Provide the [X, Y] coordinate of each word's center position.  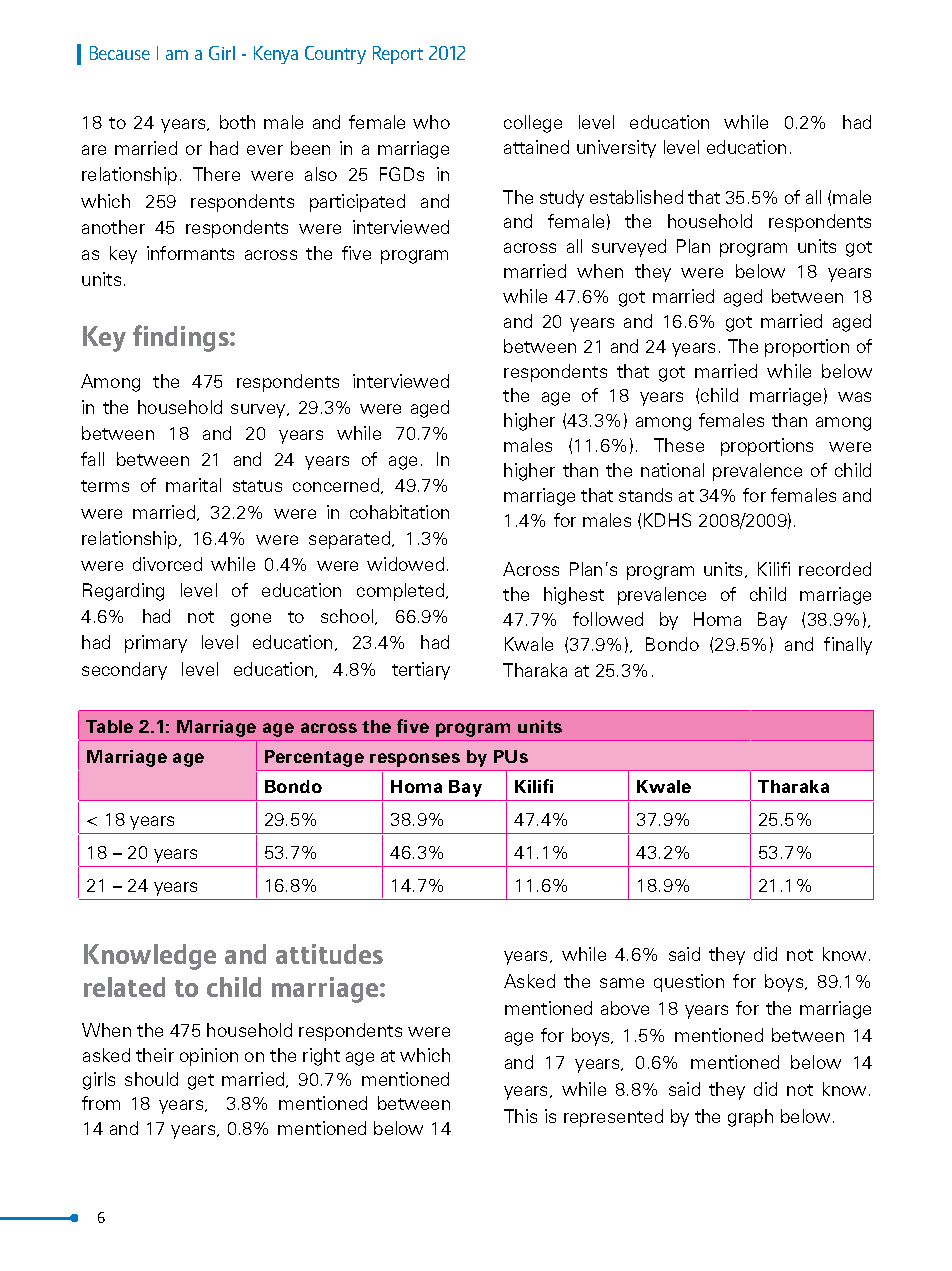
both [237, 122]
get [201, 1082]
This [520, 1116]
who [431, 122]
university [616, 149]
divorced [167, 564]
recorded [835, 569]
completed [400, 592]
